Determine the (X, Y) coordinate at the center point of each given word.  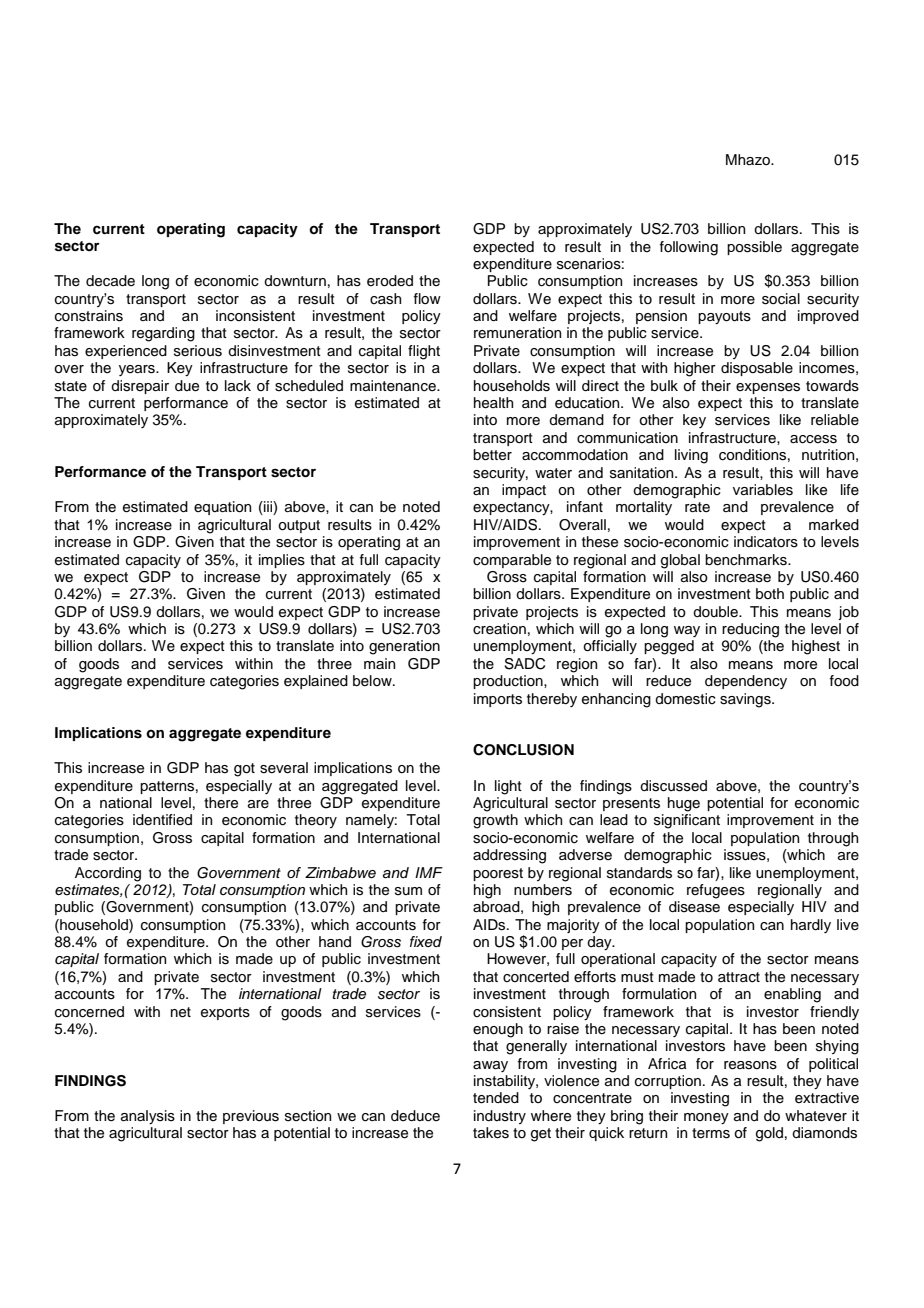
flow (427, 298)
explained (316, 682)
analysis (148, 1117)
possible (754, 248)
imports (498, 700)
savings (746, 700)
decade (110, 281)
